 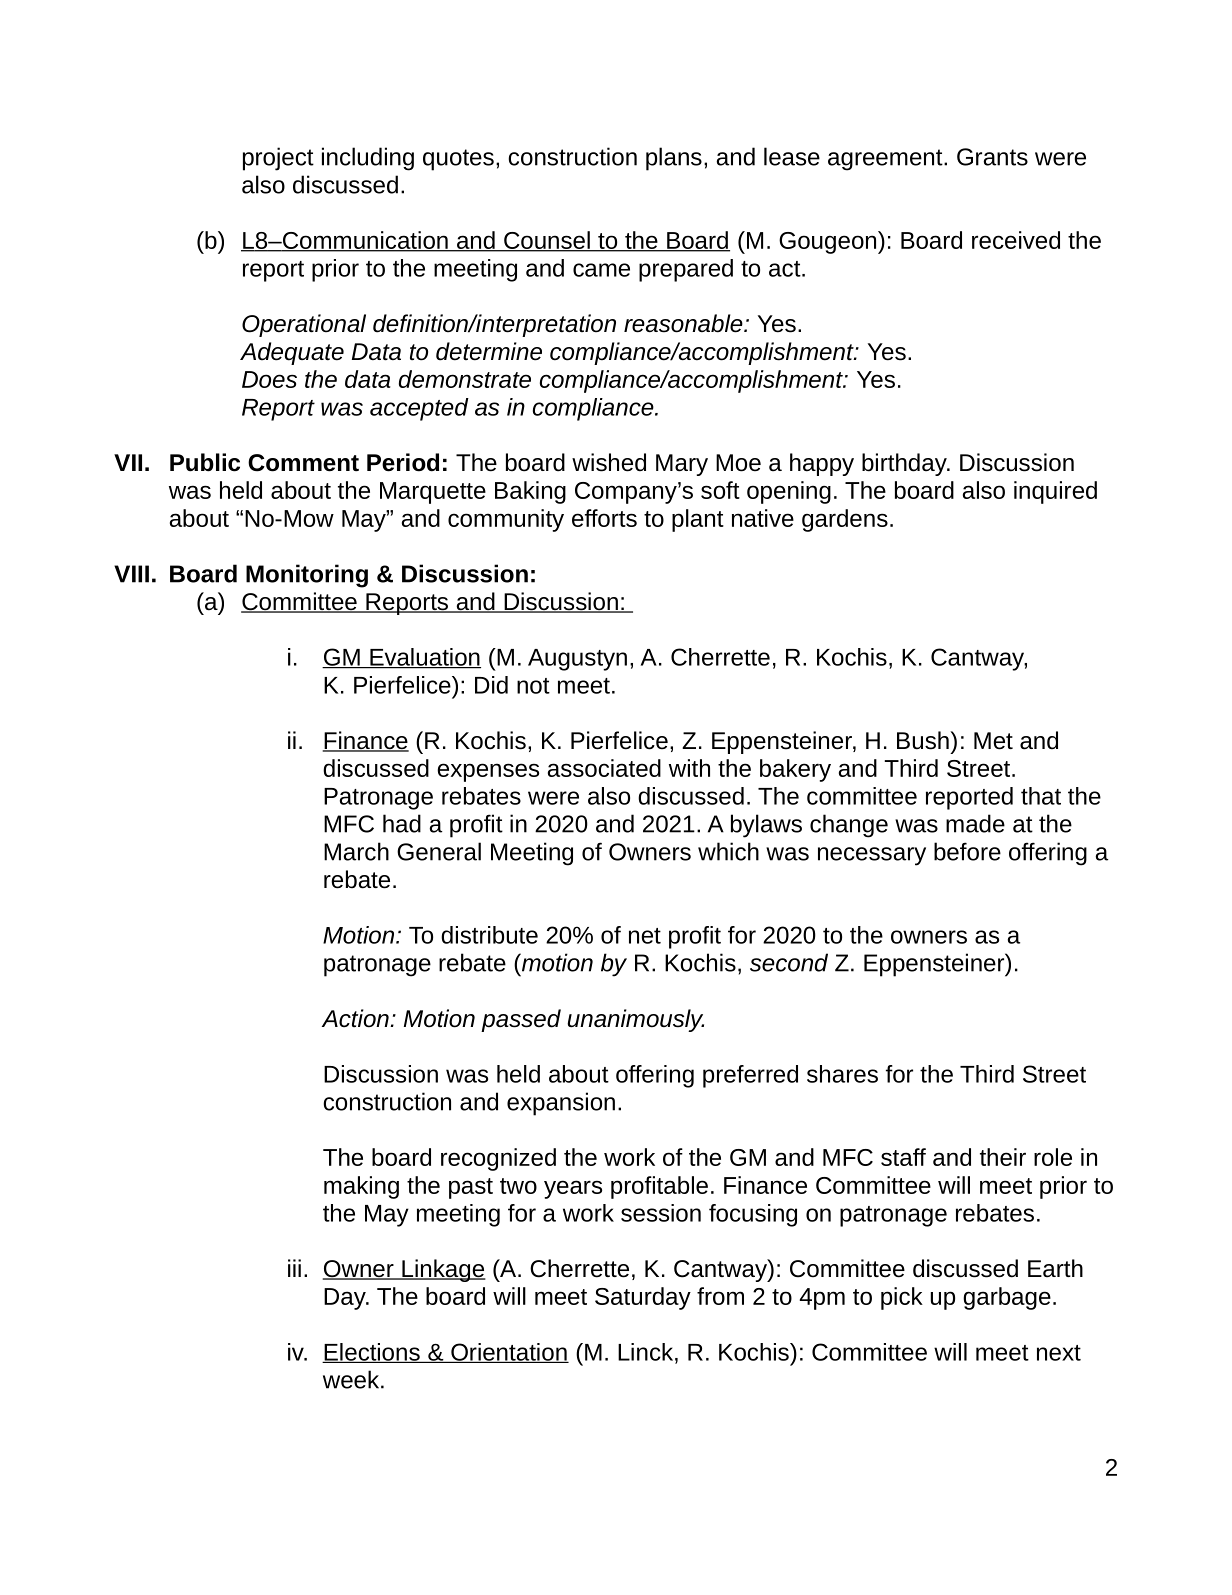 What do you see at coordinates (924, 740) in the page?
I see `Bush` at bounding box center [924, 740].
